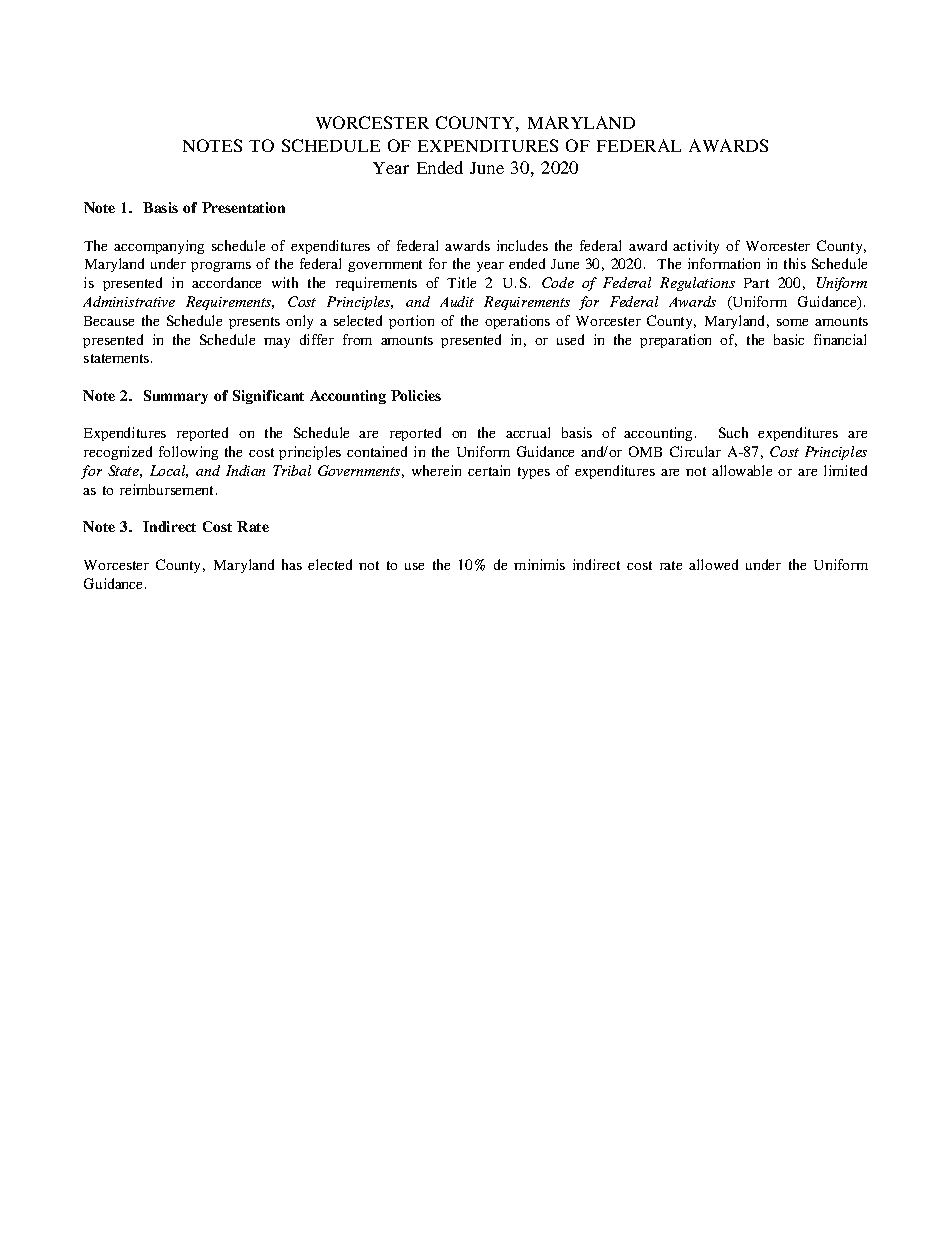  I want to click on Presentation, so click(243, 207).
